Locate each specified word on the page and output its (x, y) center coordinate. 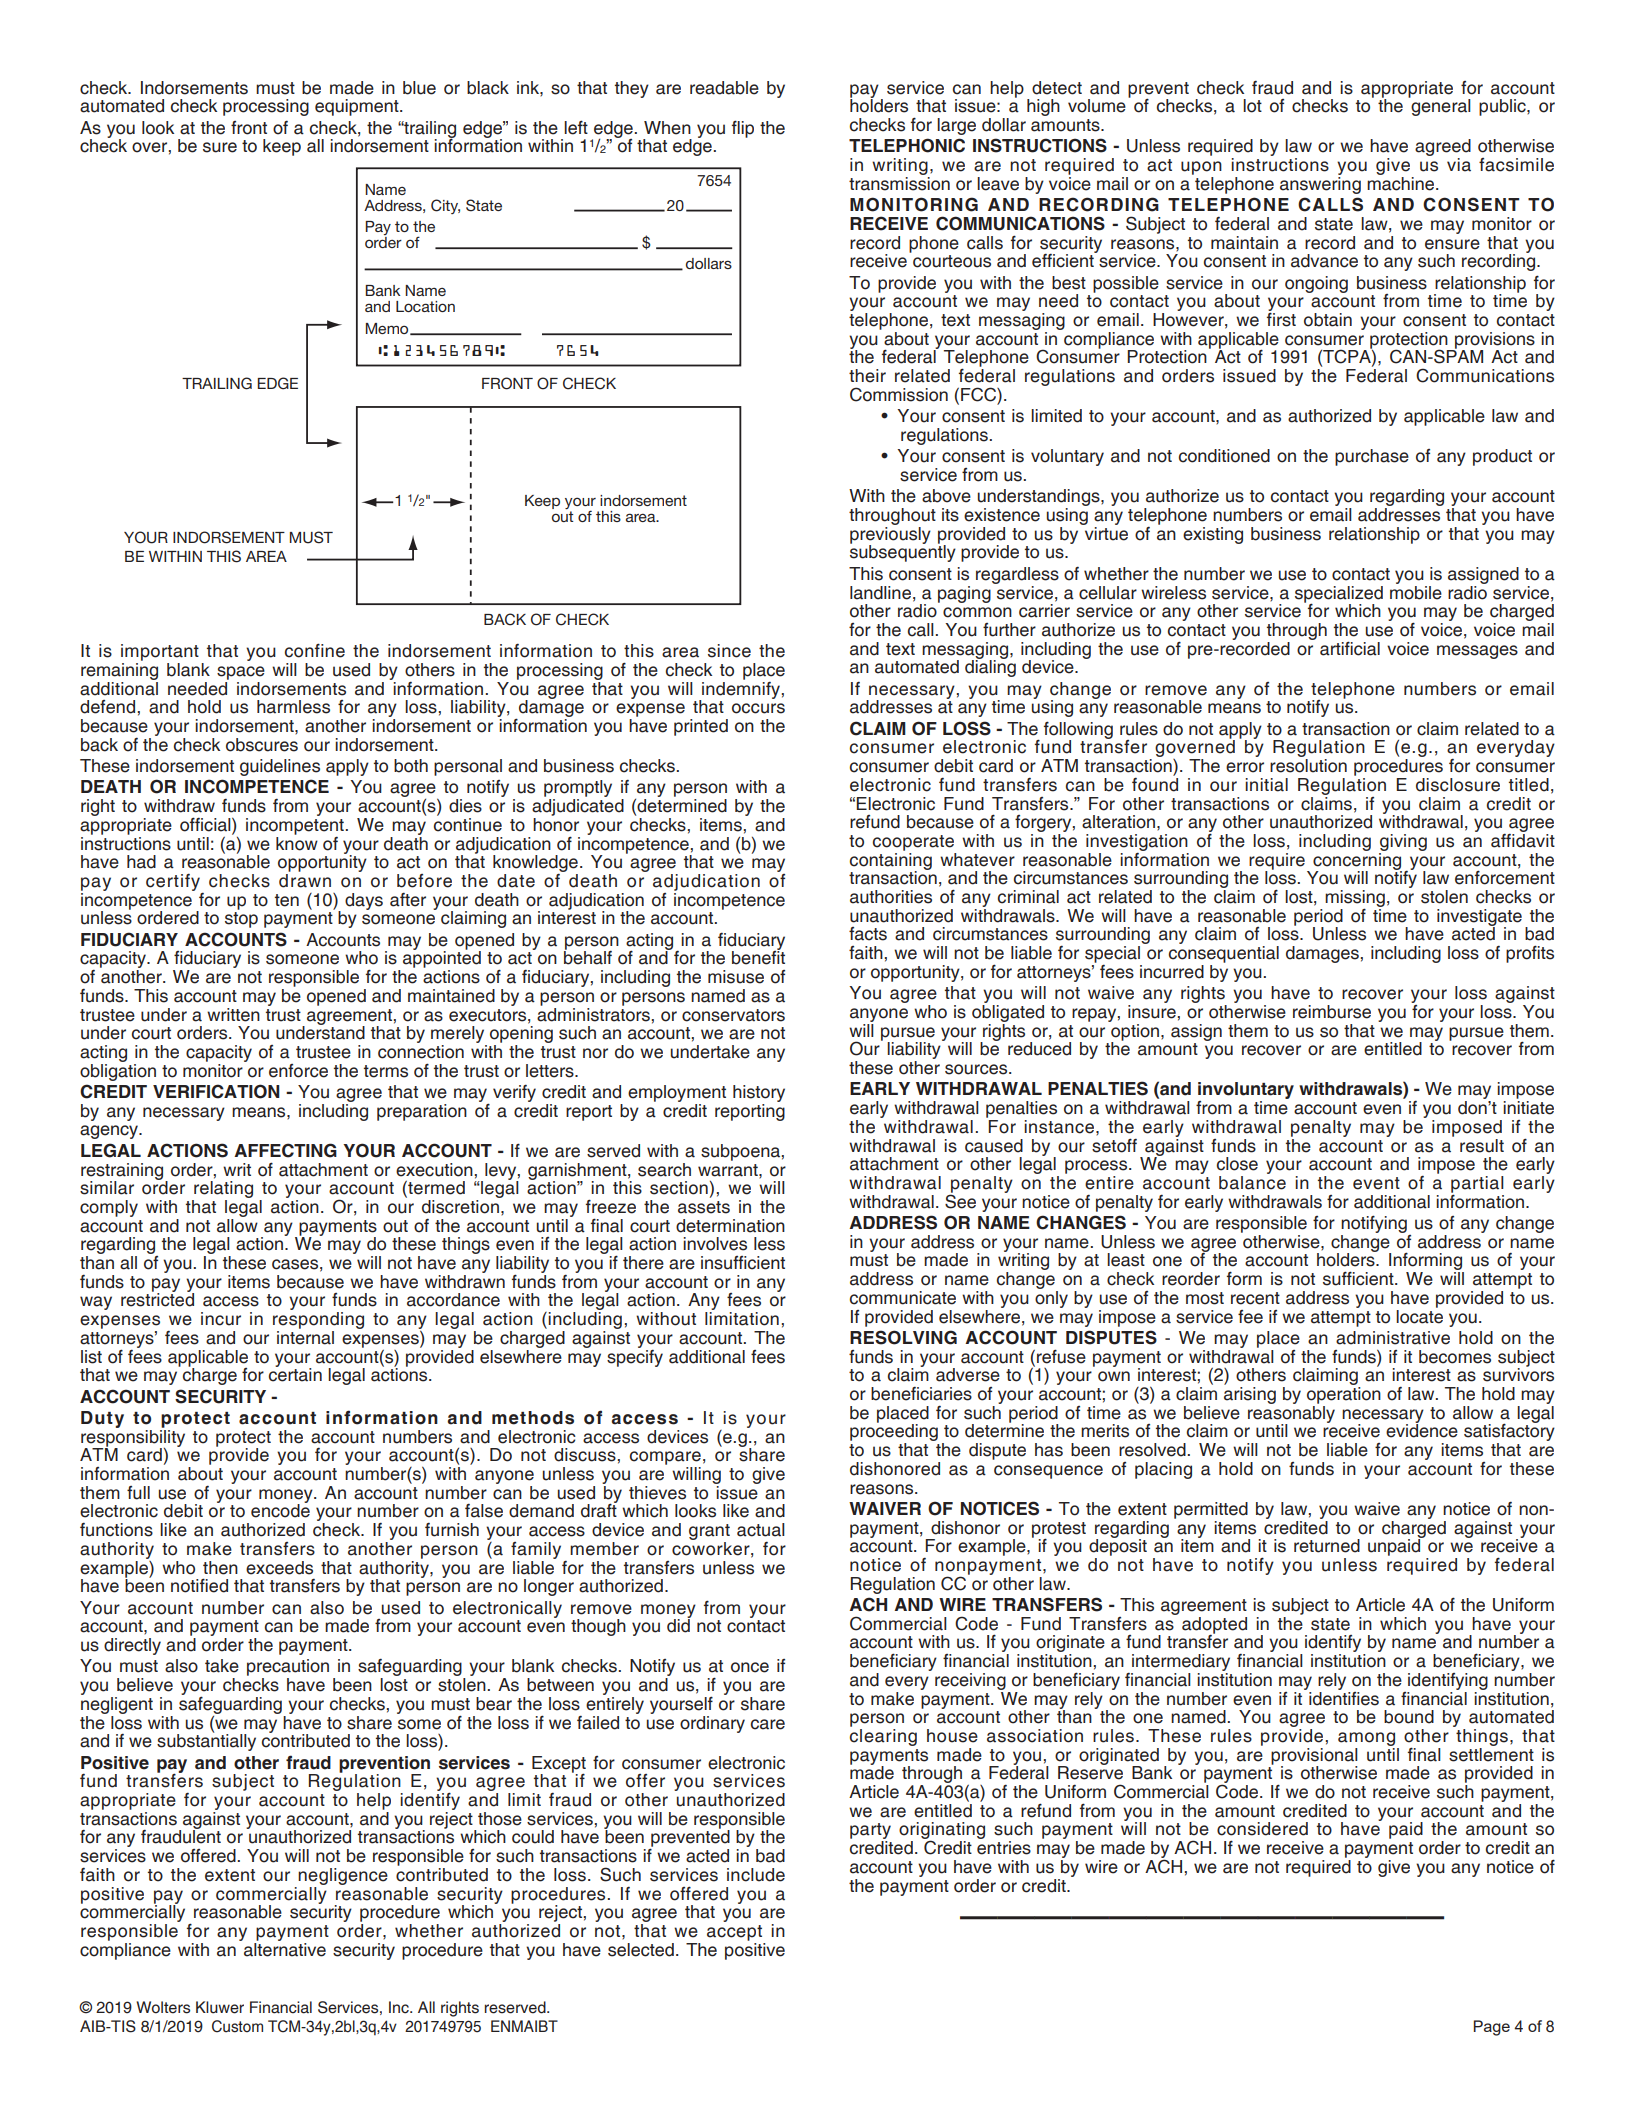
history (759, 1093)
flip (743, 129)
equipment (358, 107)
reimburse (1332, 1012)
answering (1320, 184)
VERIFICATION (216, 1091)
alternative (285, 1948)
